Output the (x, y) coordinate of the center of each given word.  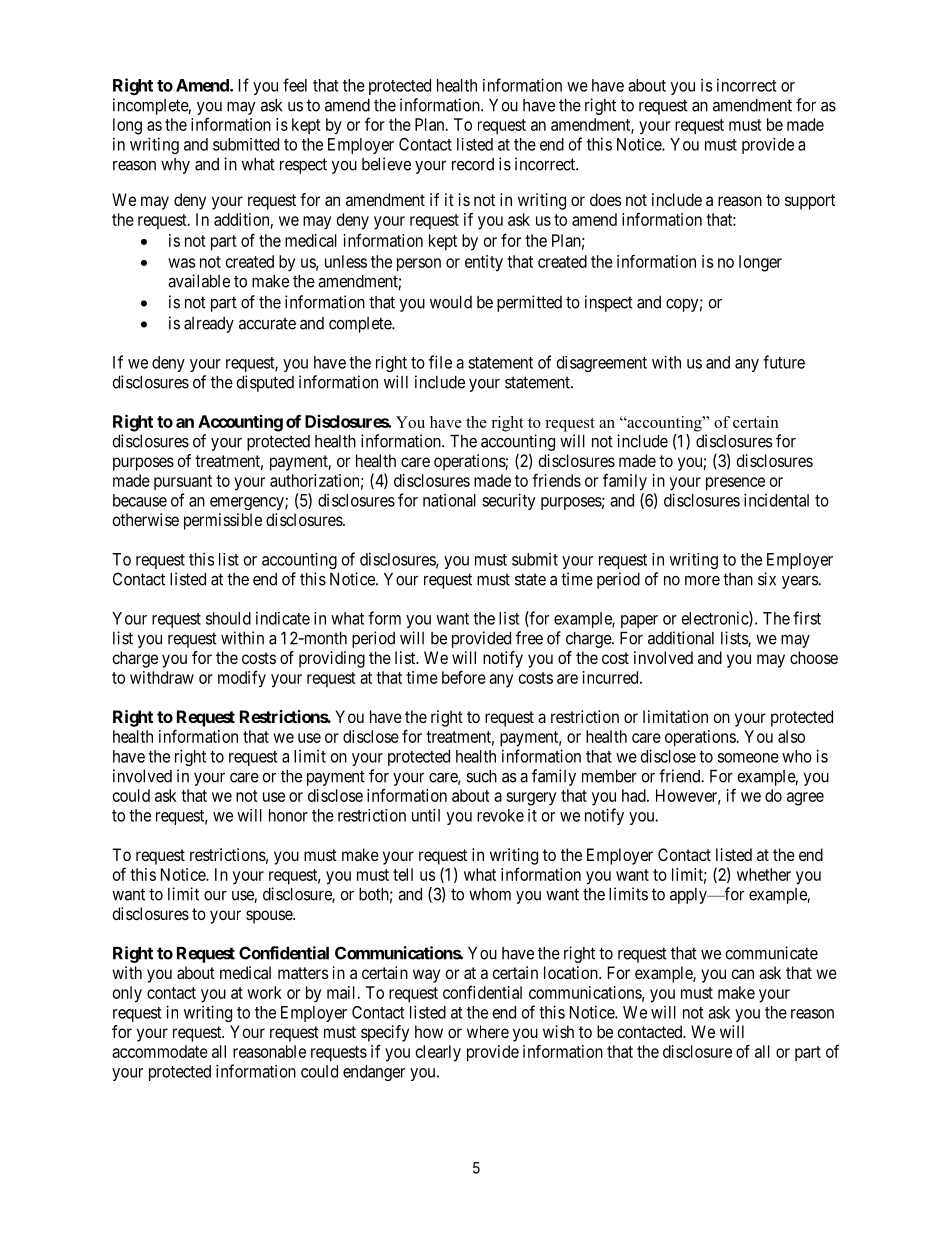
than (738, 579)
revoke (500, 815)
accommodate (160, 1051)
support (810, 202)
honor (288, 815)
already (209, 325)
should (228, 618)
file (440, 362)
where (488, 1031)
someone (748, 758)
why (175, 166)
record (473, 164)
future (784, 362)
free (529, 638)
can (742, 974)
